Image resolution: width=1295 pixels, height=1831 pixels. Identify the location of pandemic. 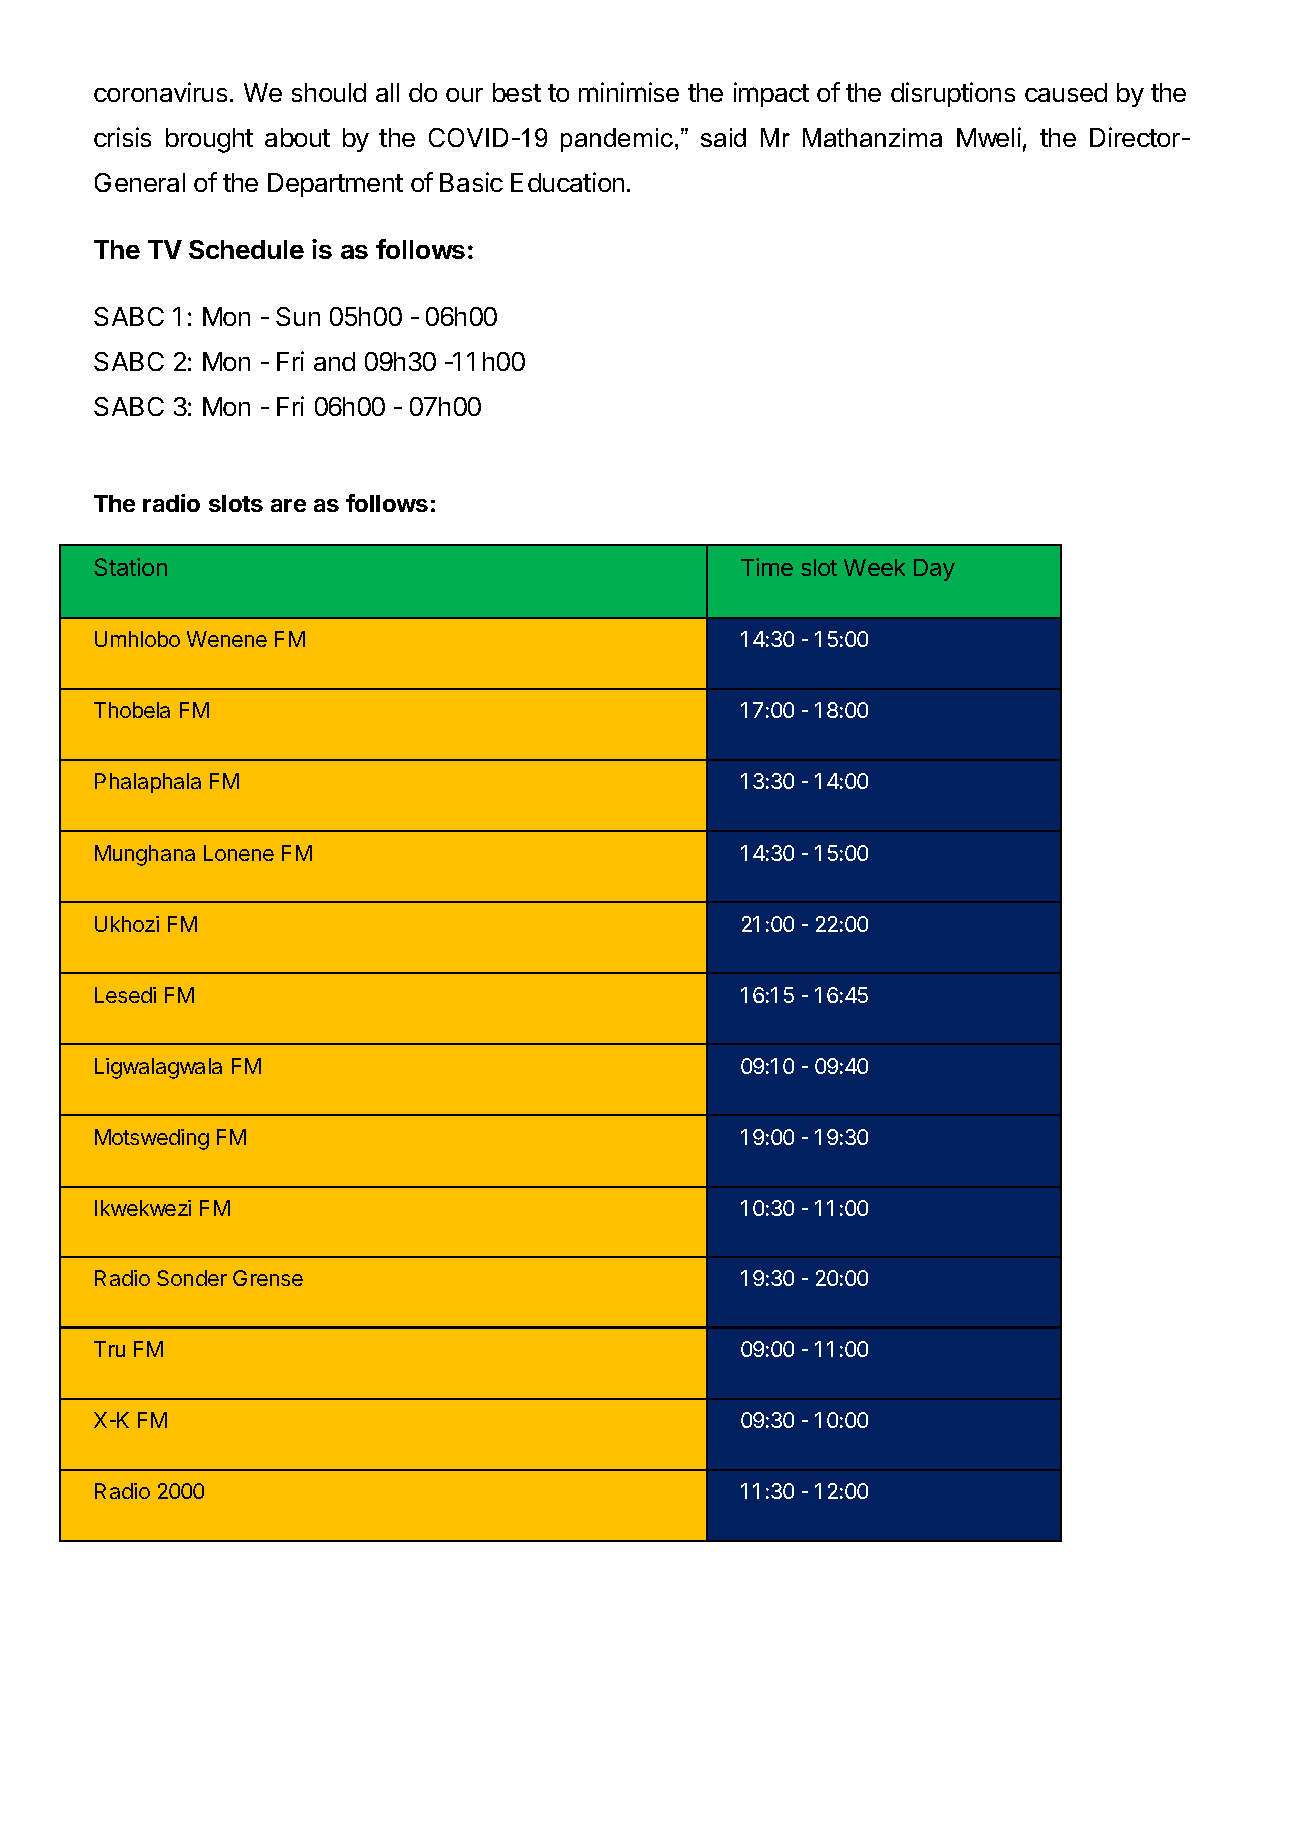
(617, 140).
